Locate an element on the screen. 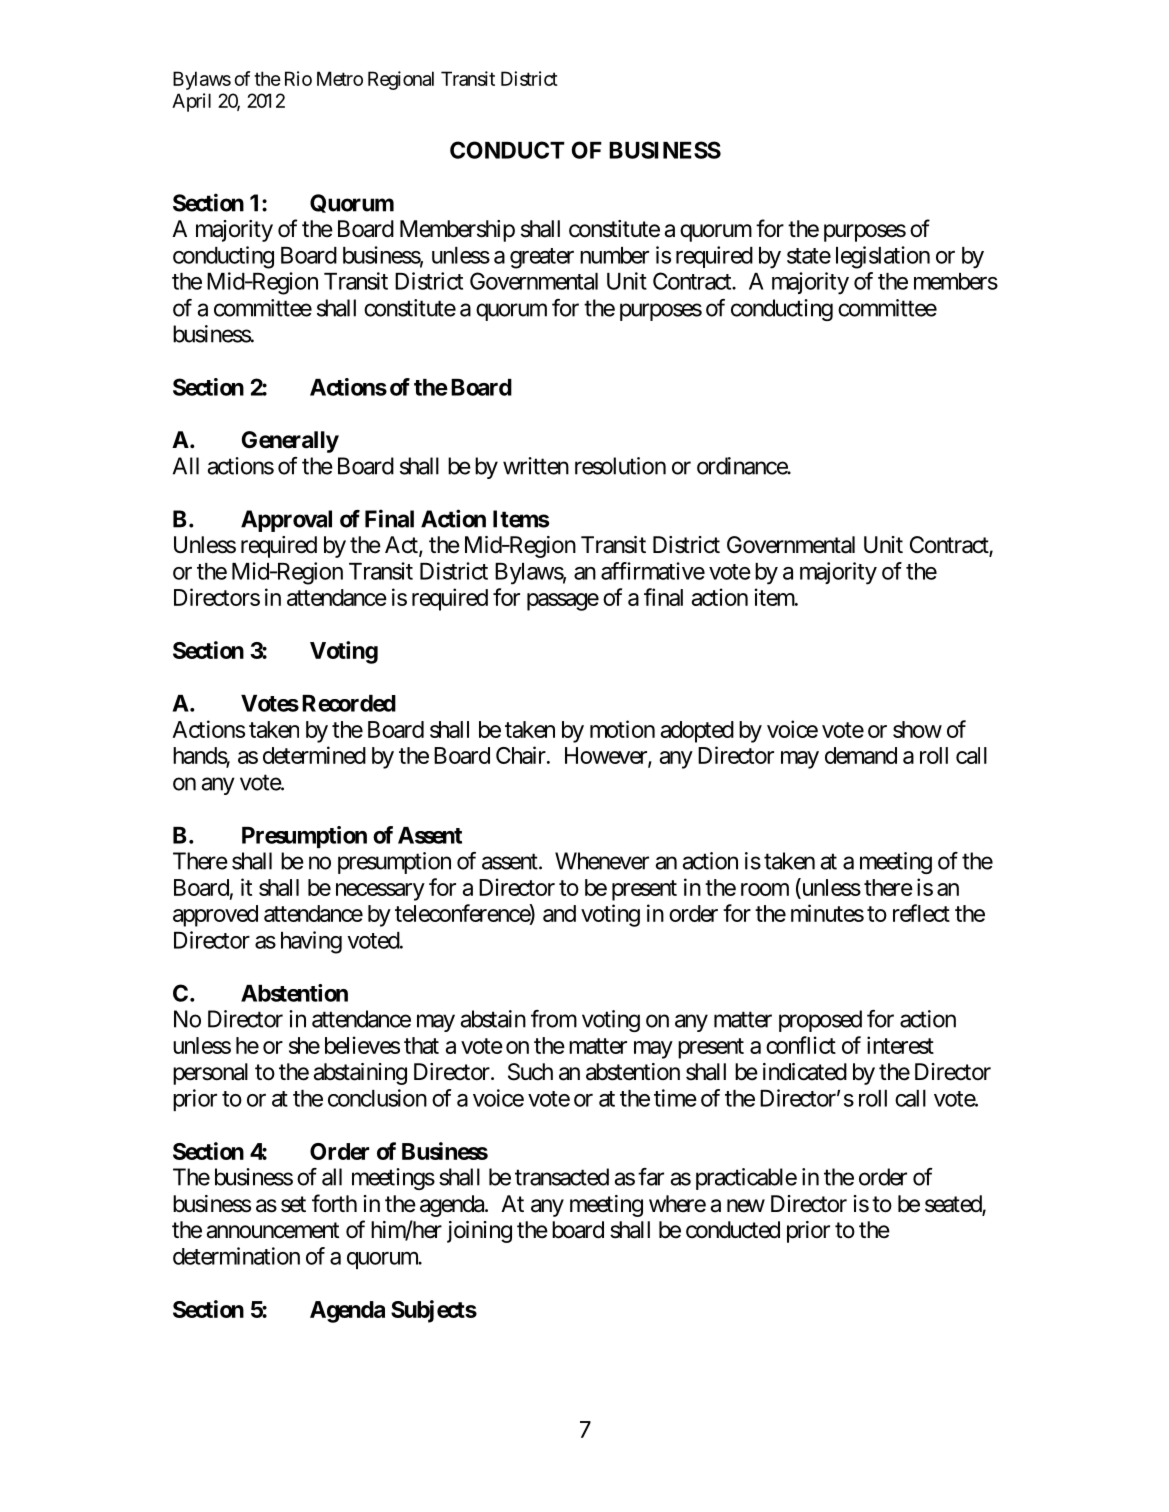 This screenshot has height=1512, width=1169. number is located at coordinates (614, 255).
